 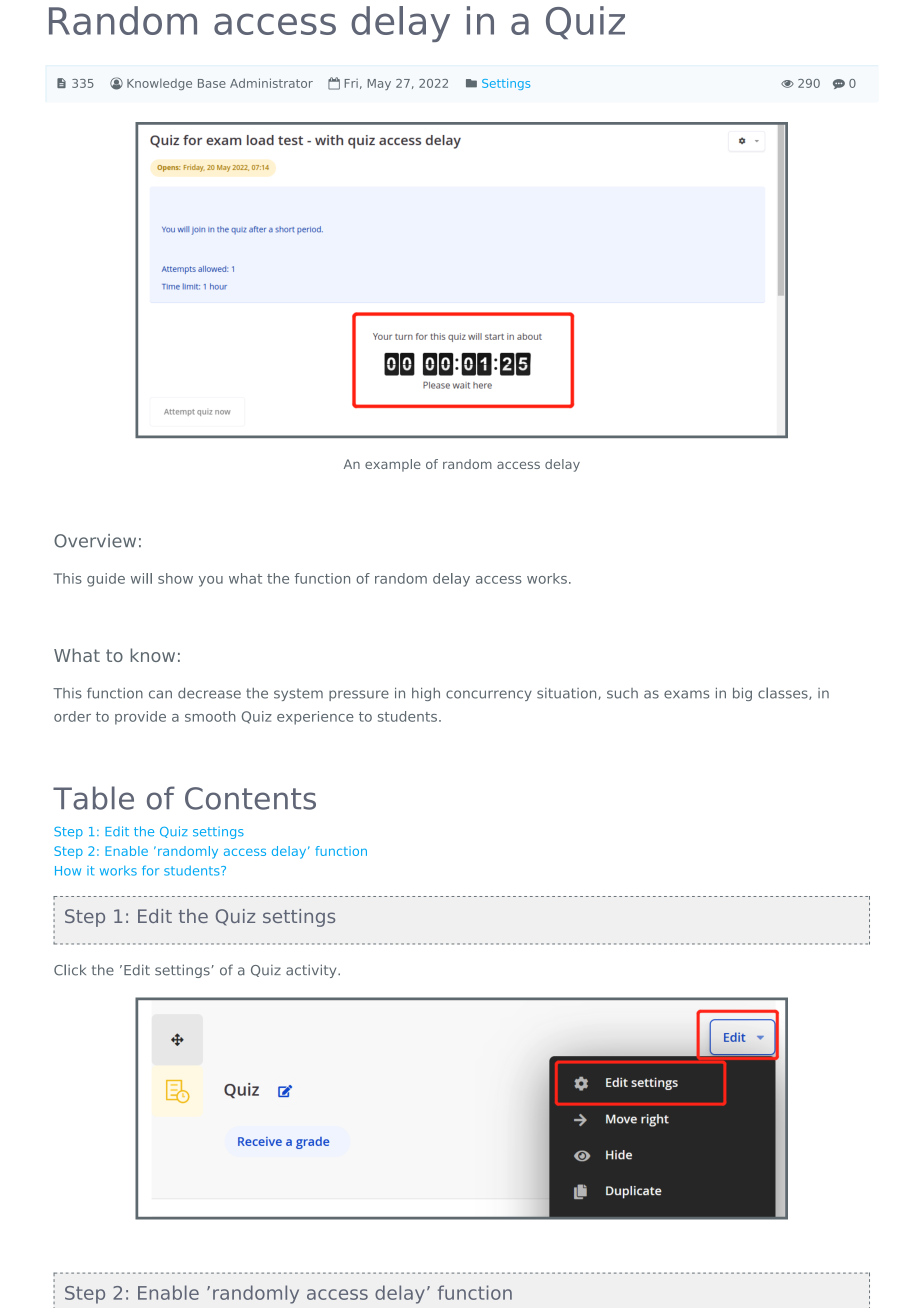 What do you see at coordinates (393, 465) in the screenshot?
I see `example` at bounding box center [393, 465].
